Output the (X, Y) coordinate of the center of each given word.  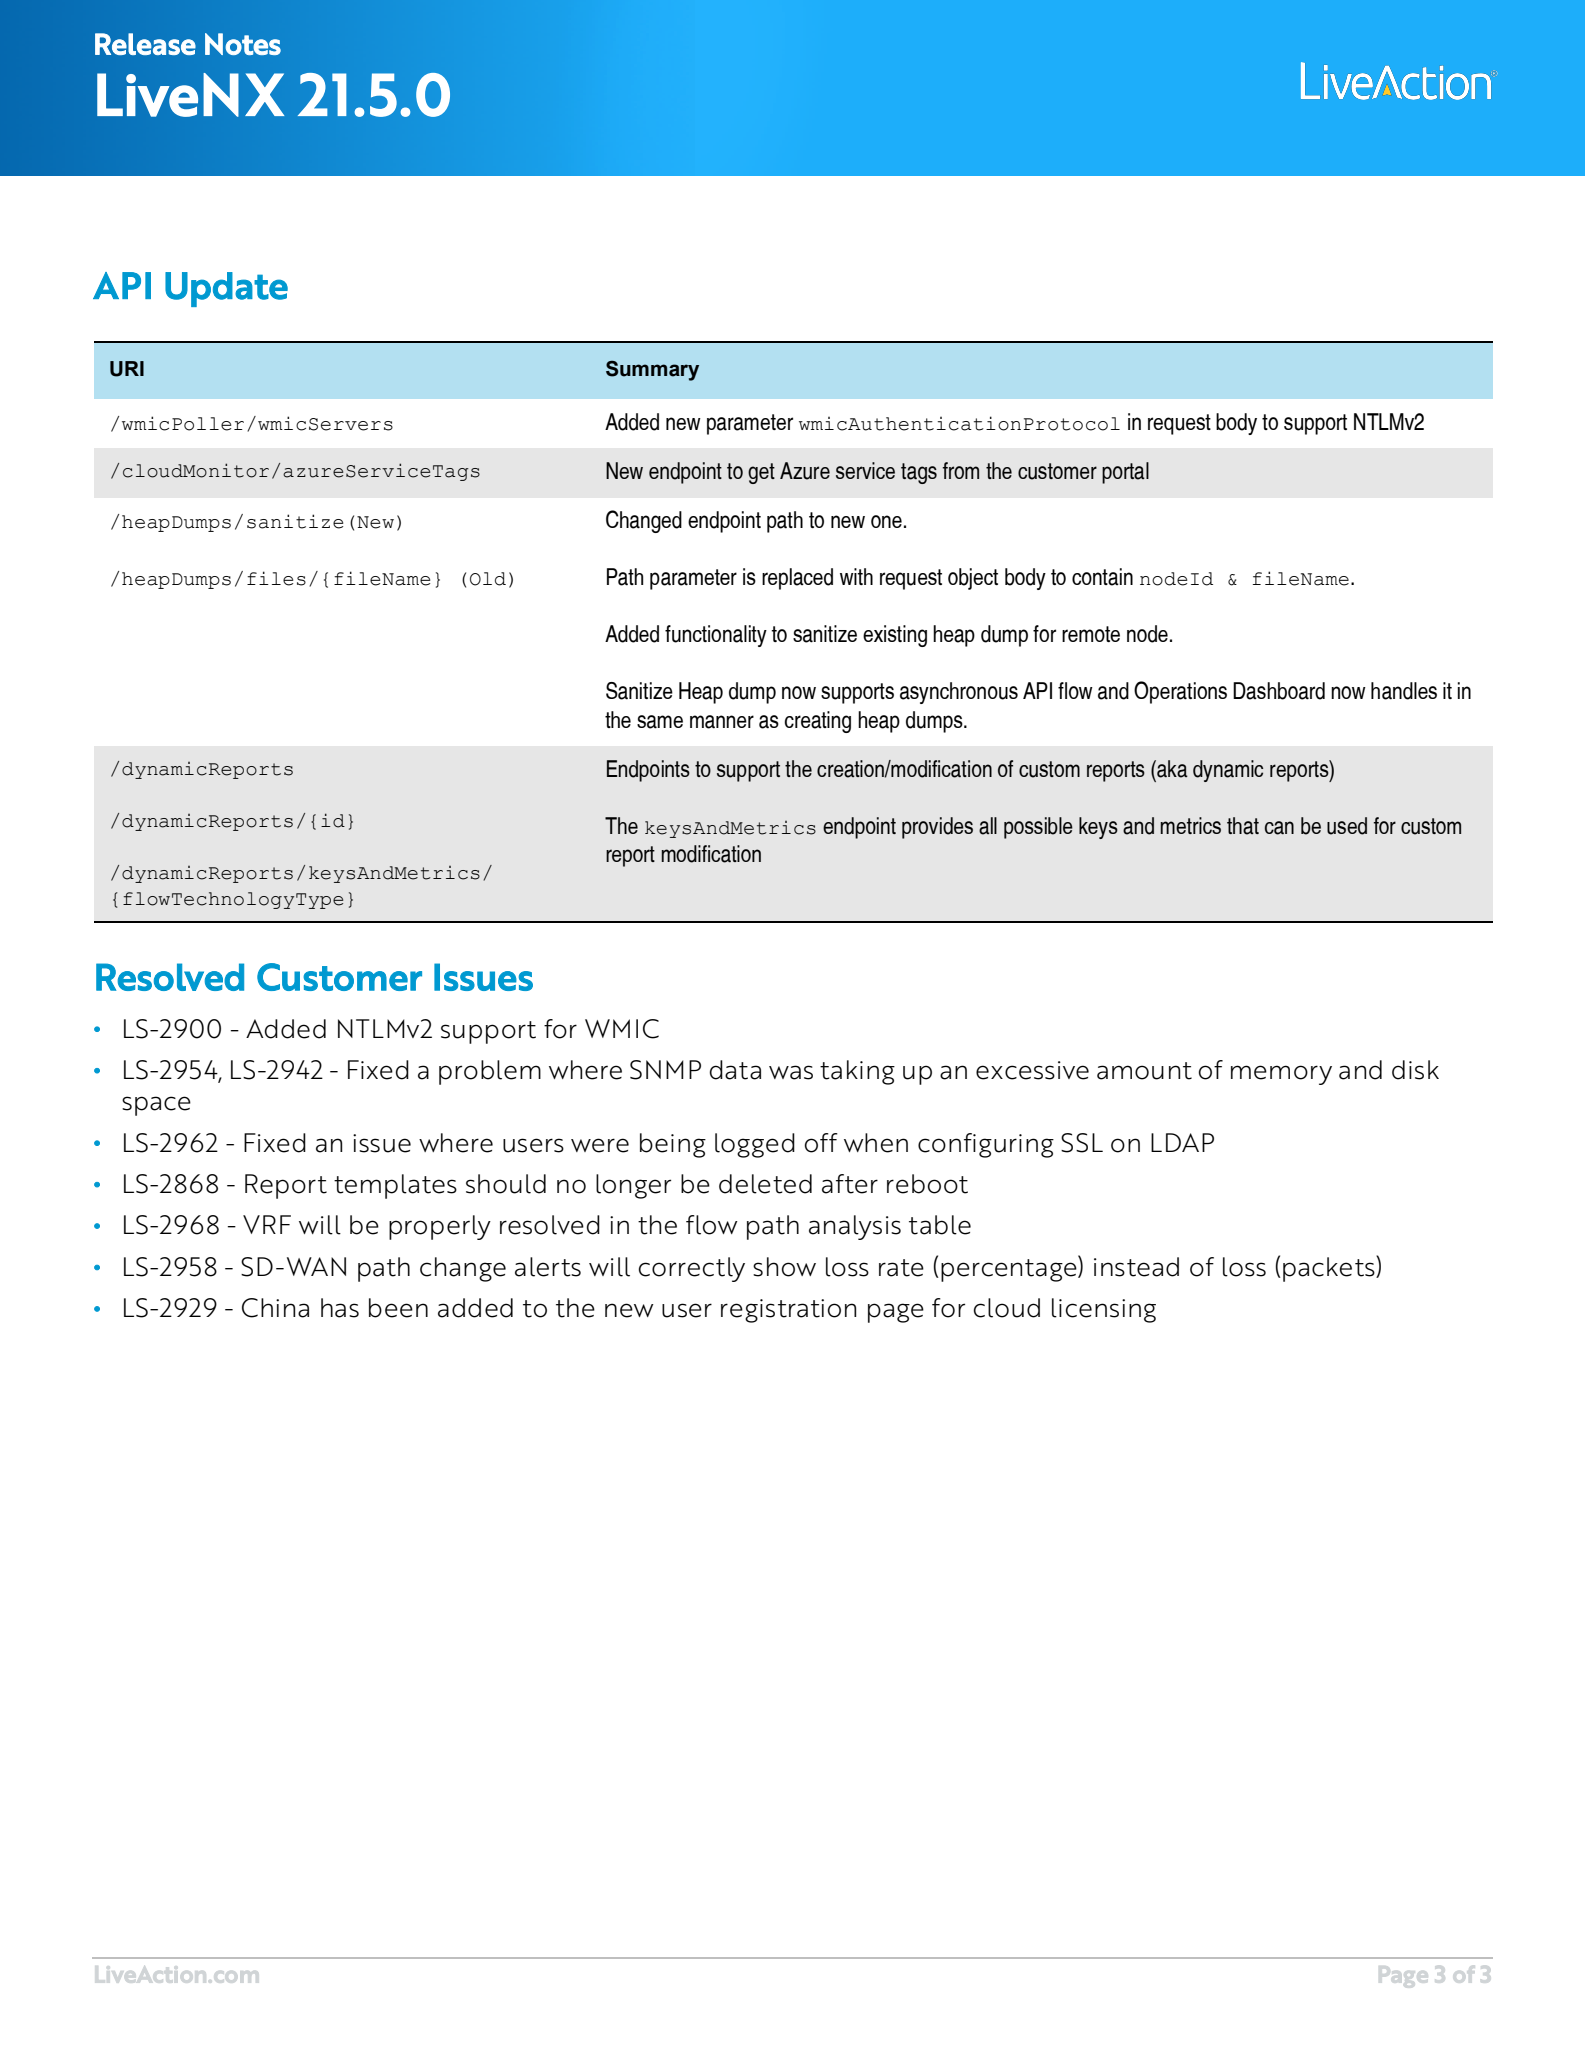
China (275, 1308)
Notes (243, 44)
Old (488, 579)
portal (1125, 473)
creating (817, 722)
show (784, 1267)
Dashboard (1279, 691)
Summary (652, 371)
